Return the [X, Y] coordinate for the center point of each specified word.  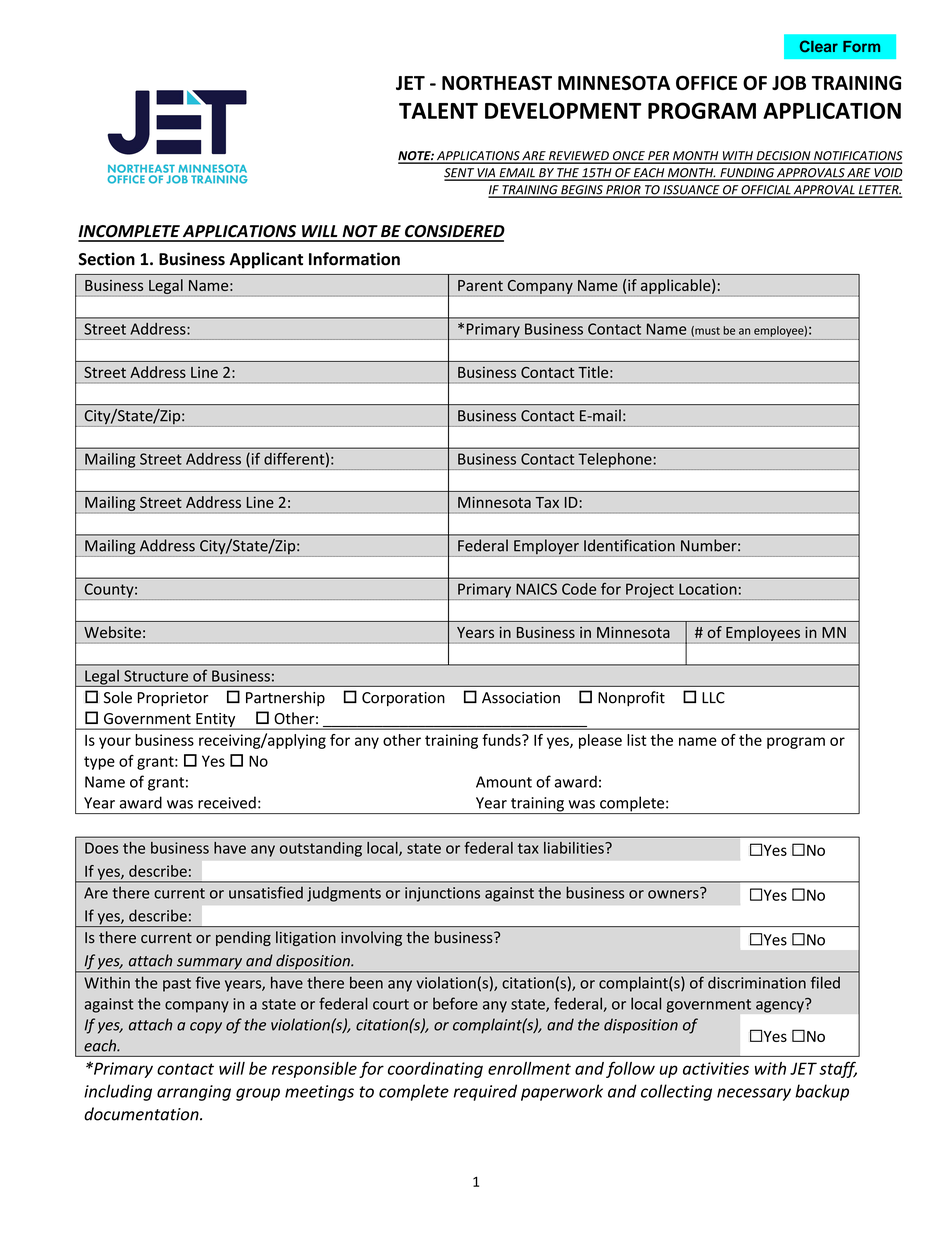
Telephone [615, 461]
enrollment [529, 1068]
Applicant [266, 260]
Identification [629, 545]
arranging [194, 1093]
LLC [713, 698]
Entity [216, 721]
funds [502, 740]
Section [106, 259]
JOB [789, 82]
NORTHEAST [497, 82]
